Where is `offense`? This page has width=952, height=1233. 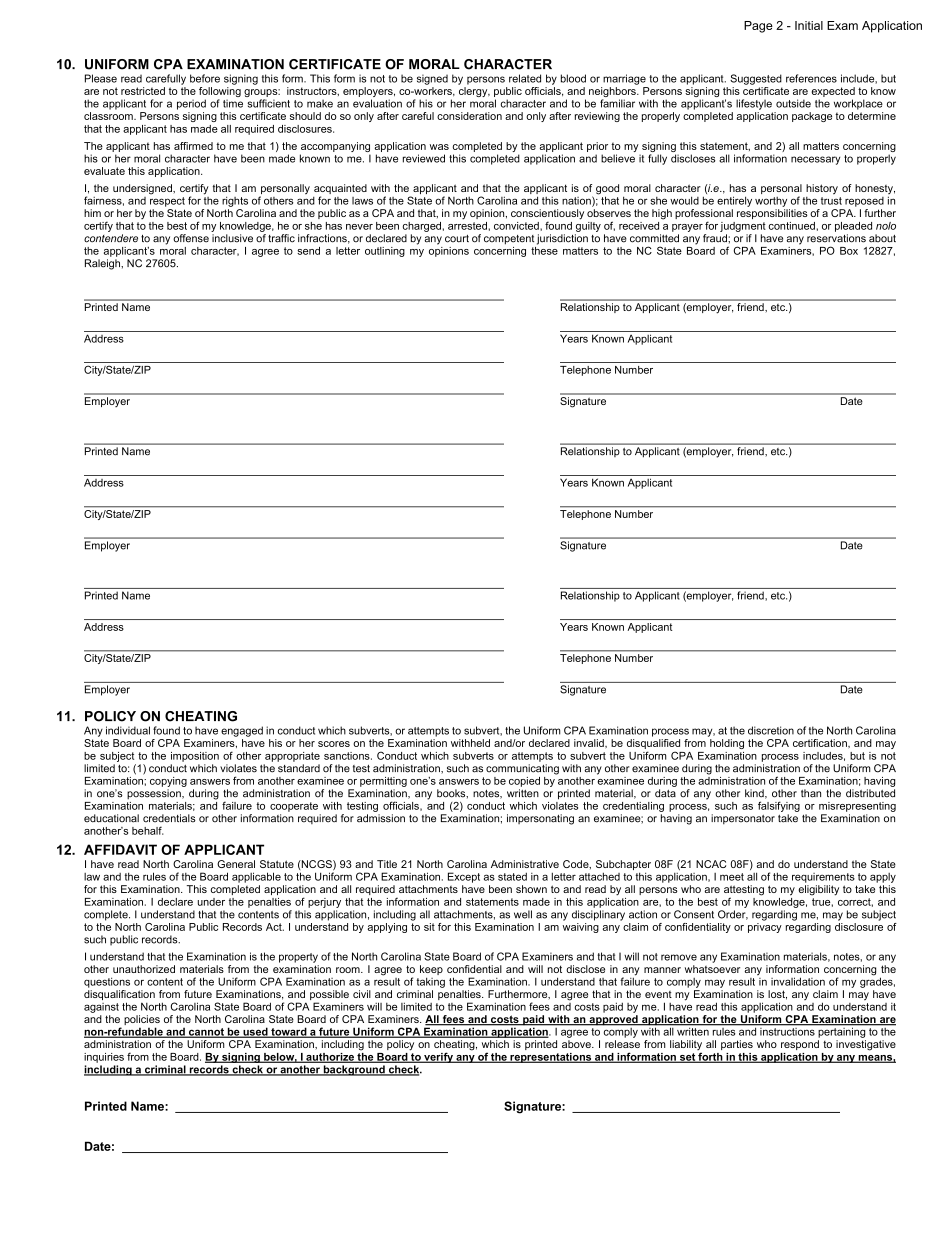 offense is located at coordinates (191, 238).
